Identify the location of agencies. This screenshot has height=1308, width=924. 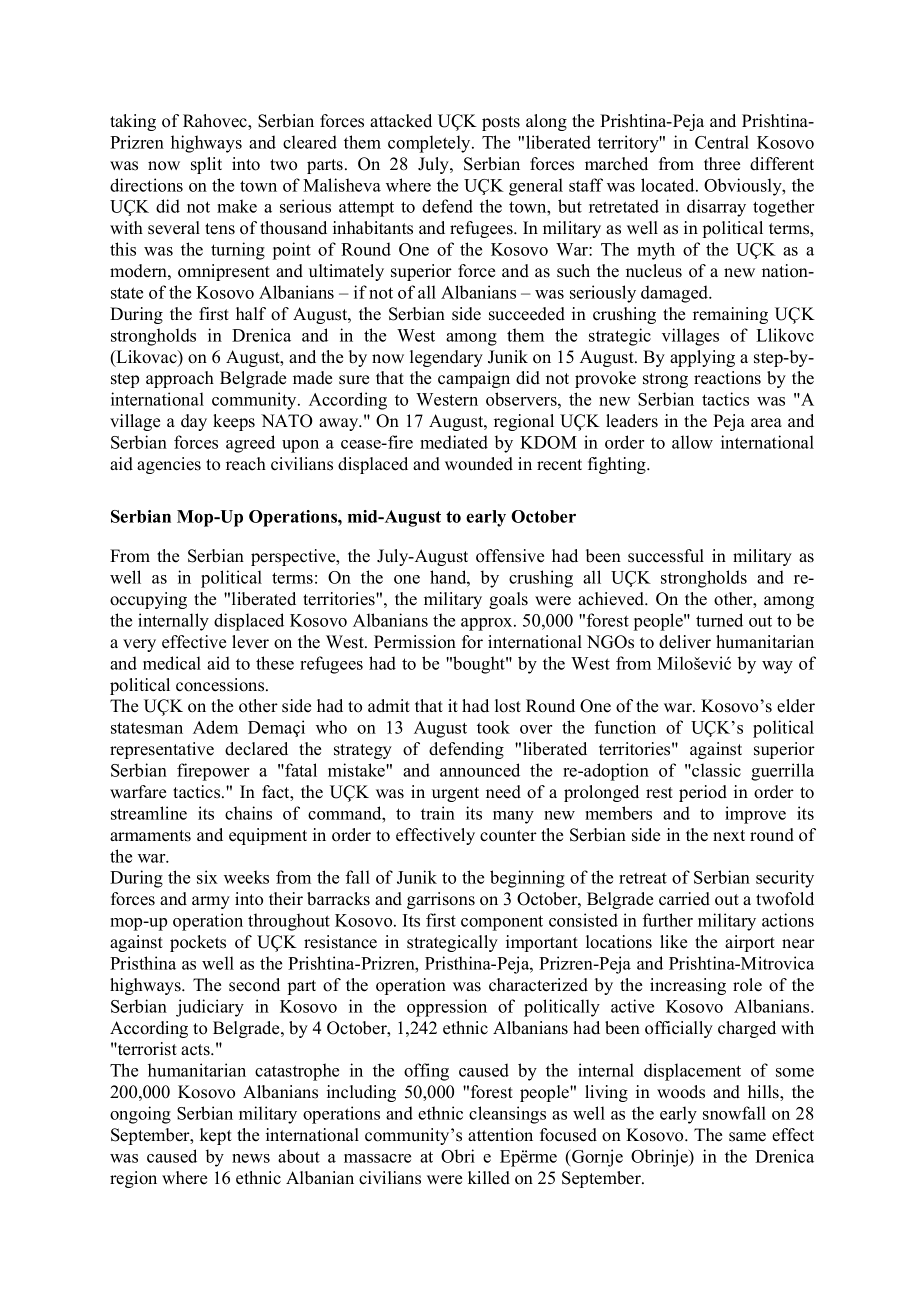
(169, 465).
